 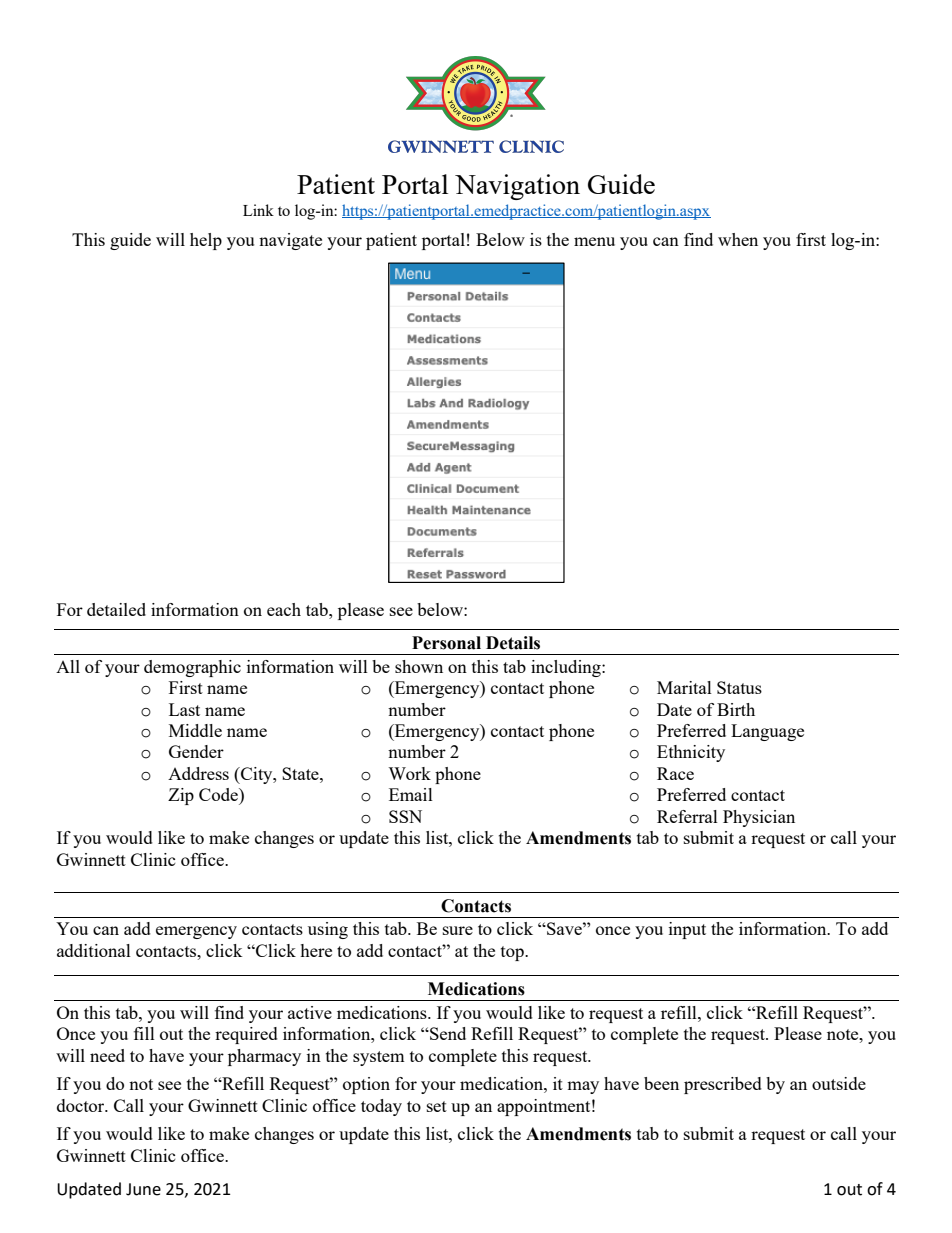 I want to click on Last, so click(x=184, y=709).
